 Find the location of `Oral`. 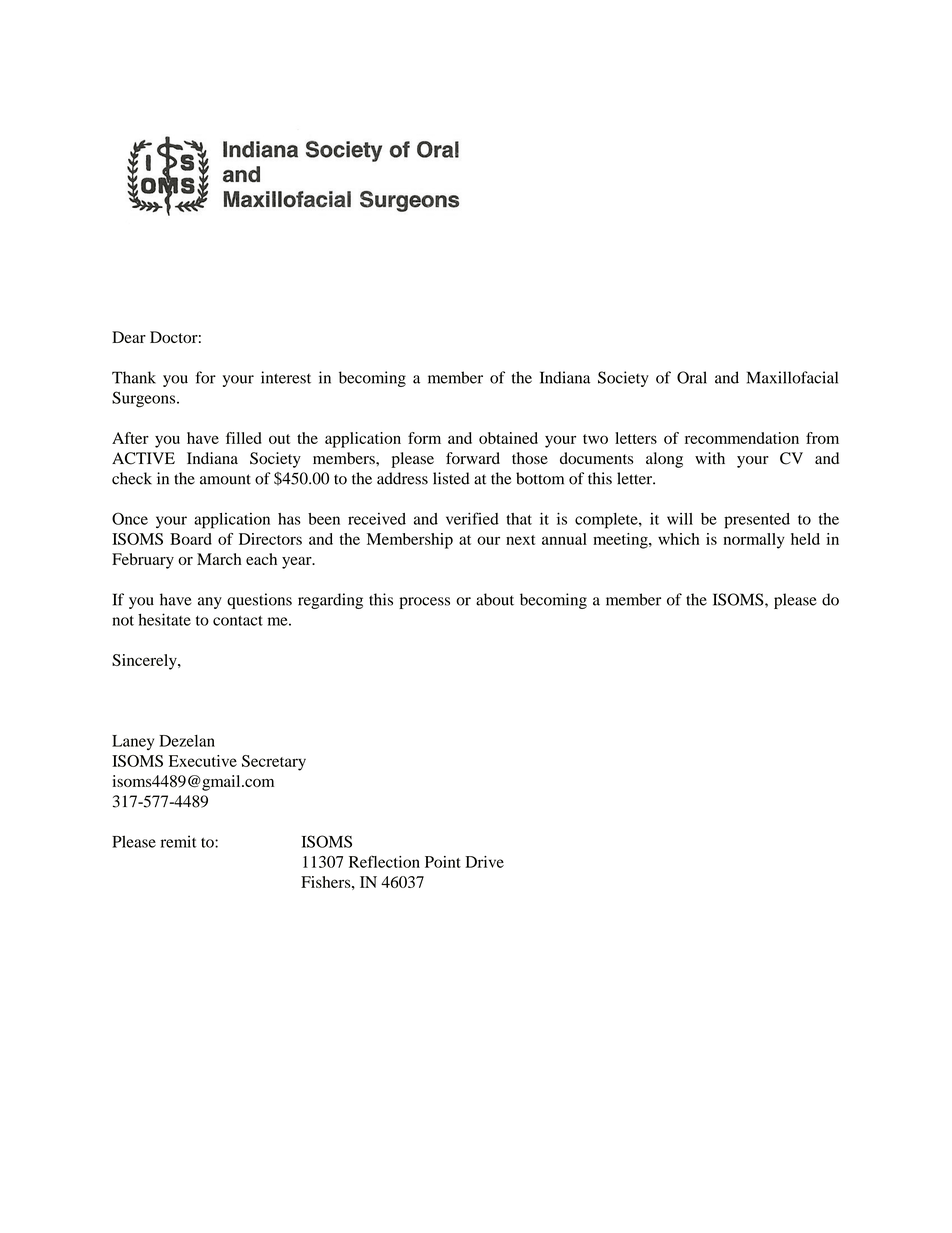

Oral is located at coordinates (692, 377).
